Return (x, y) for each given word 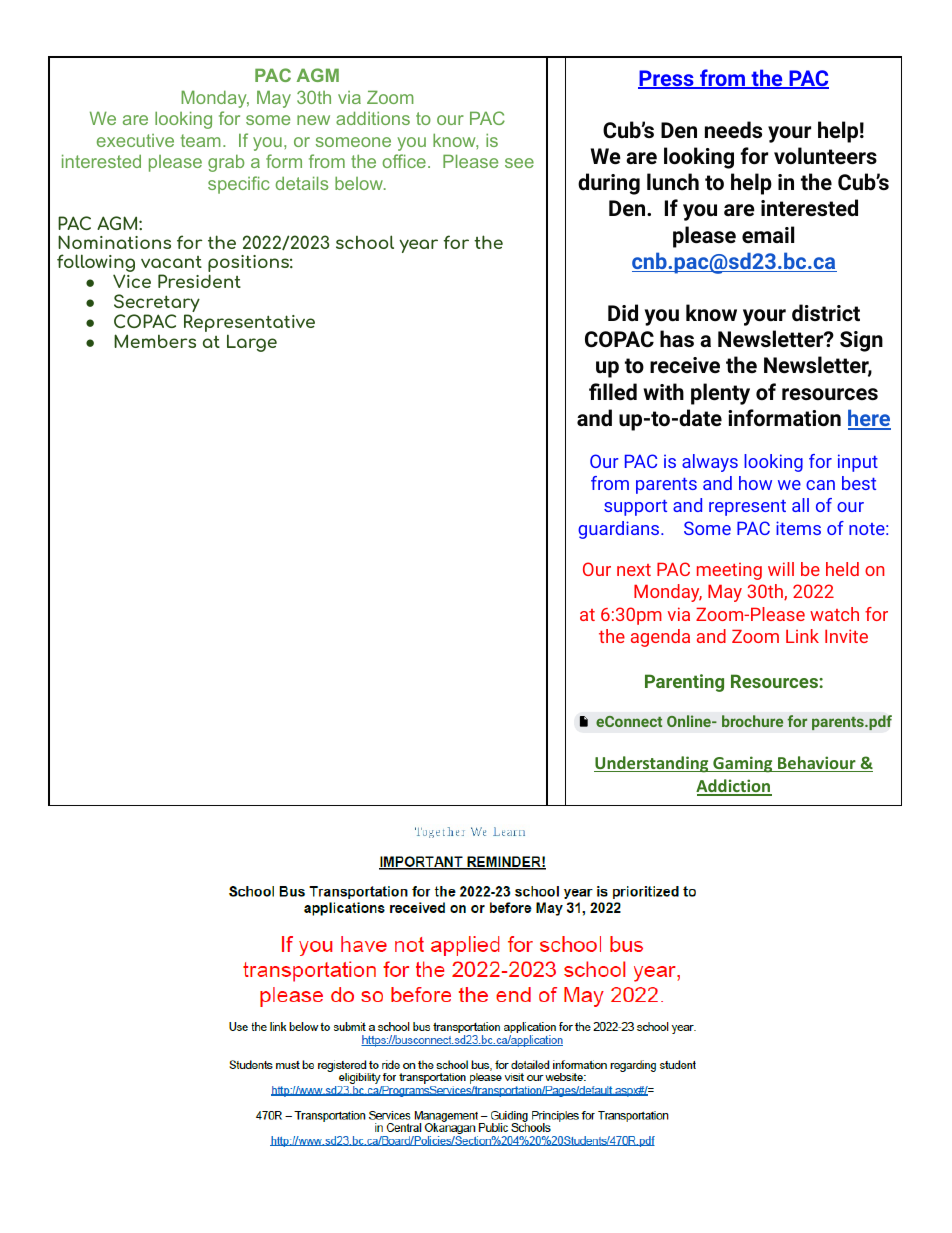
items (798, 528)
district (826, 313)
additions (373, 118)
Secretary (157, 304)
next (634, 570)
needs (733, 129)
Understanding (652, 764)
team (201, 140)
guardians (620, 530)
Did (623, 312)
